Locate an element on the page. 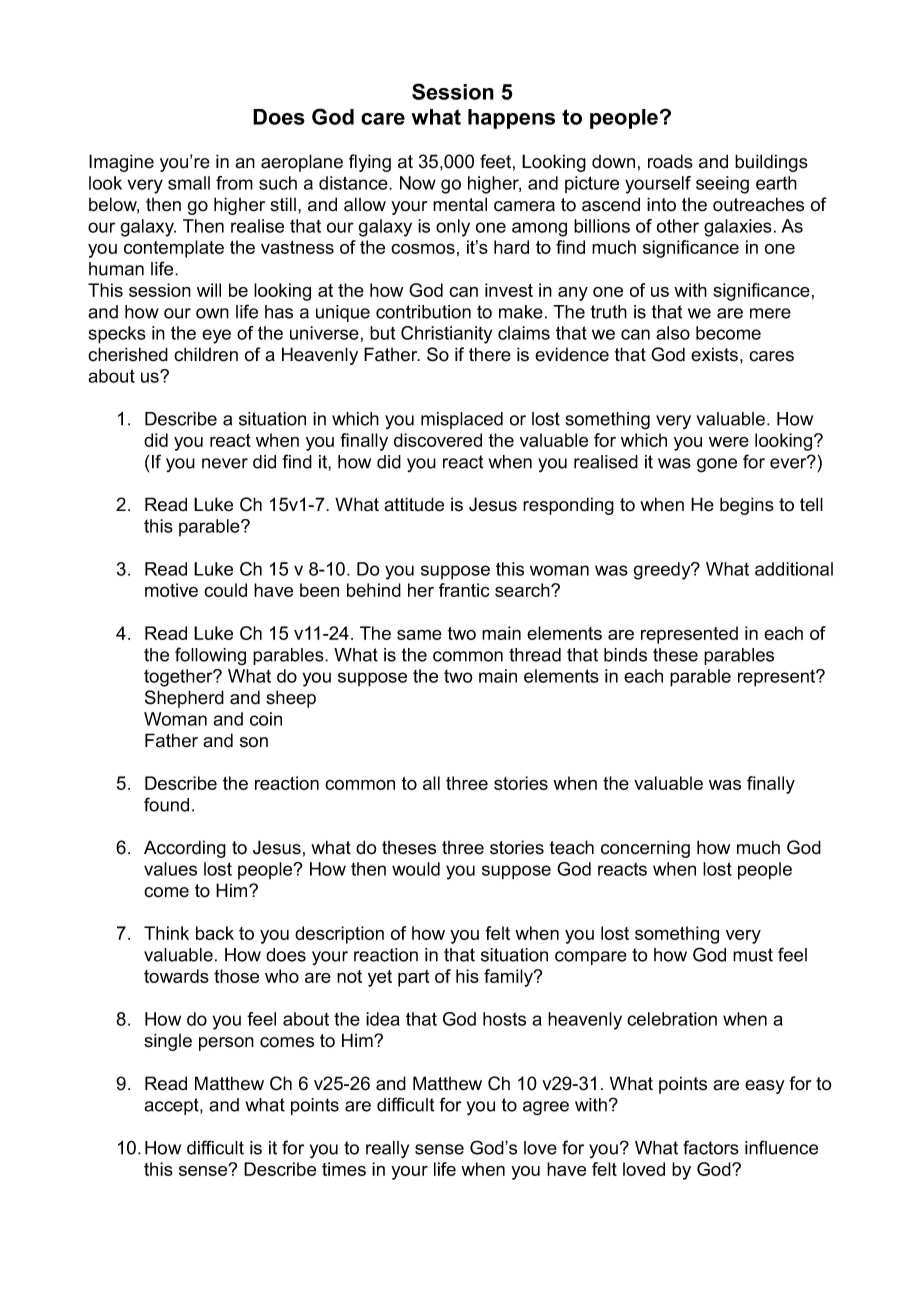 The width and height of the page is (924, 1308). seeing is located at coordinates (722, 185).
